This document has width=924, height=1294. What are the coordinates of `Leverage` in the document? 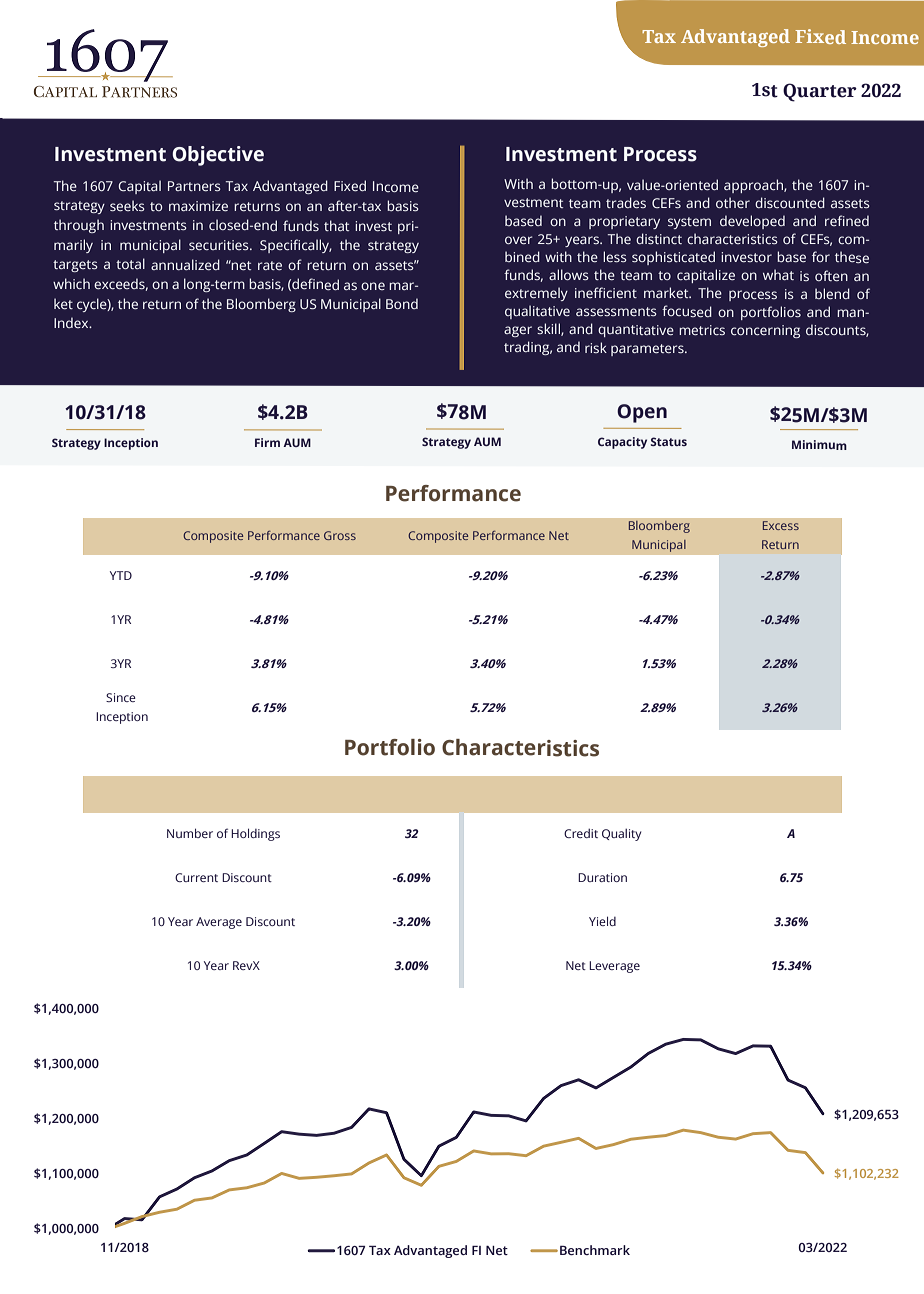 It's located at (614, 967).
